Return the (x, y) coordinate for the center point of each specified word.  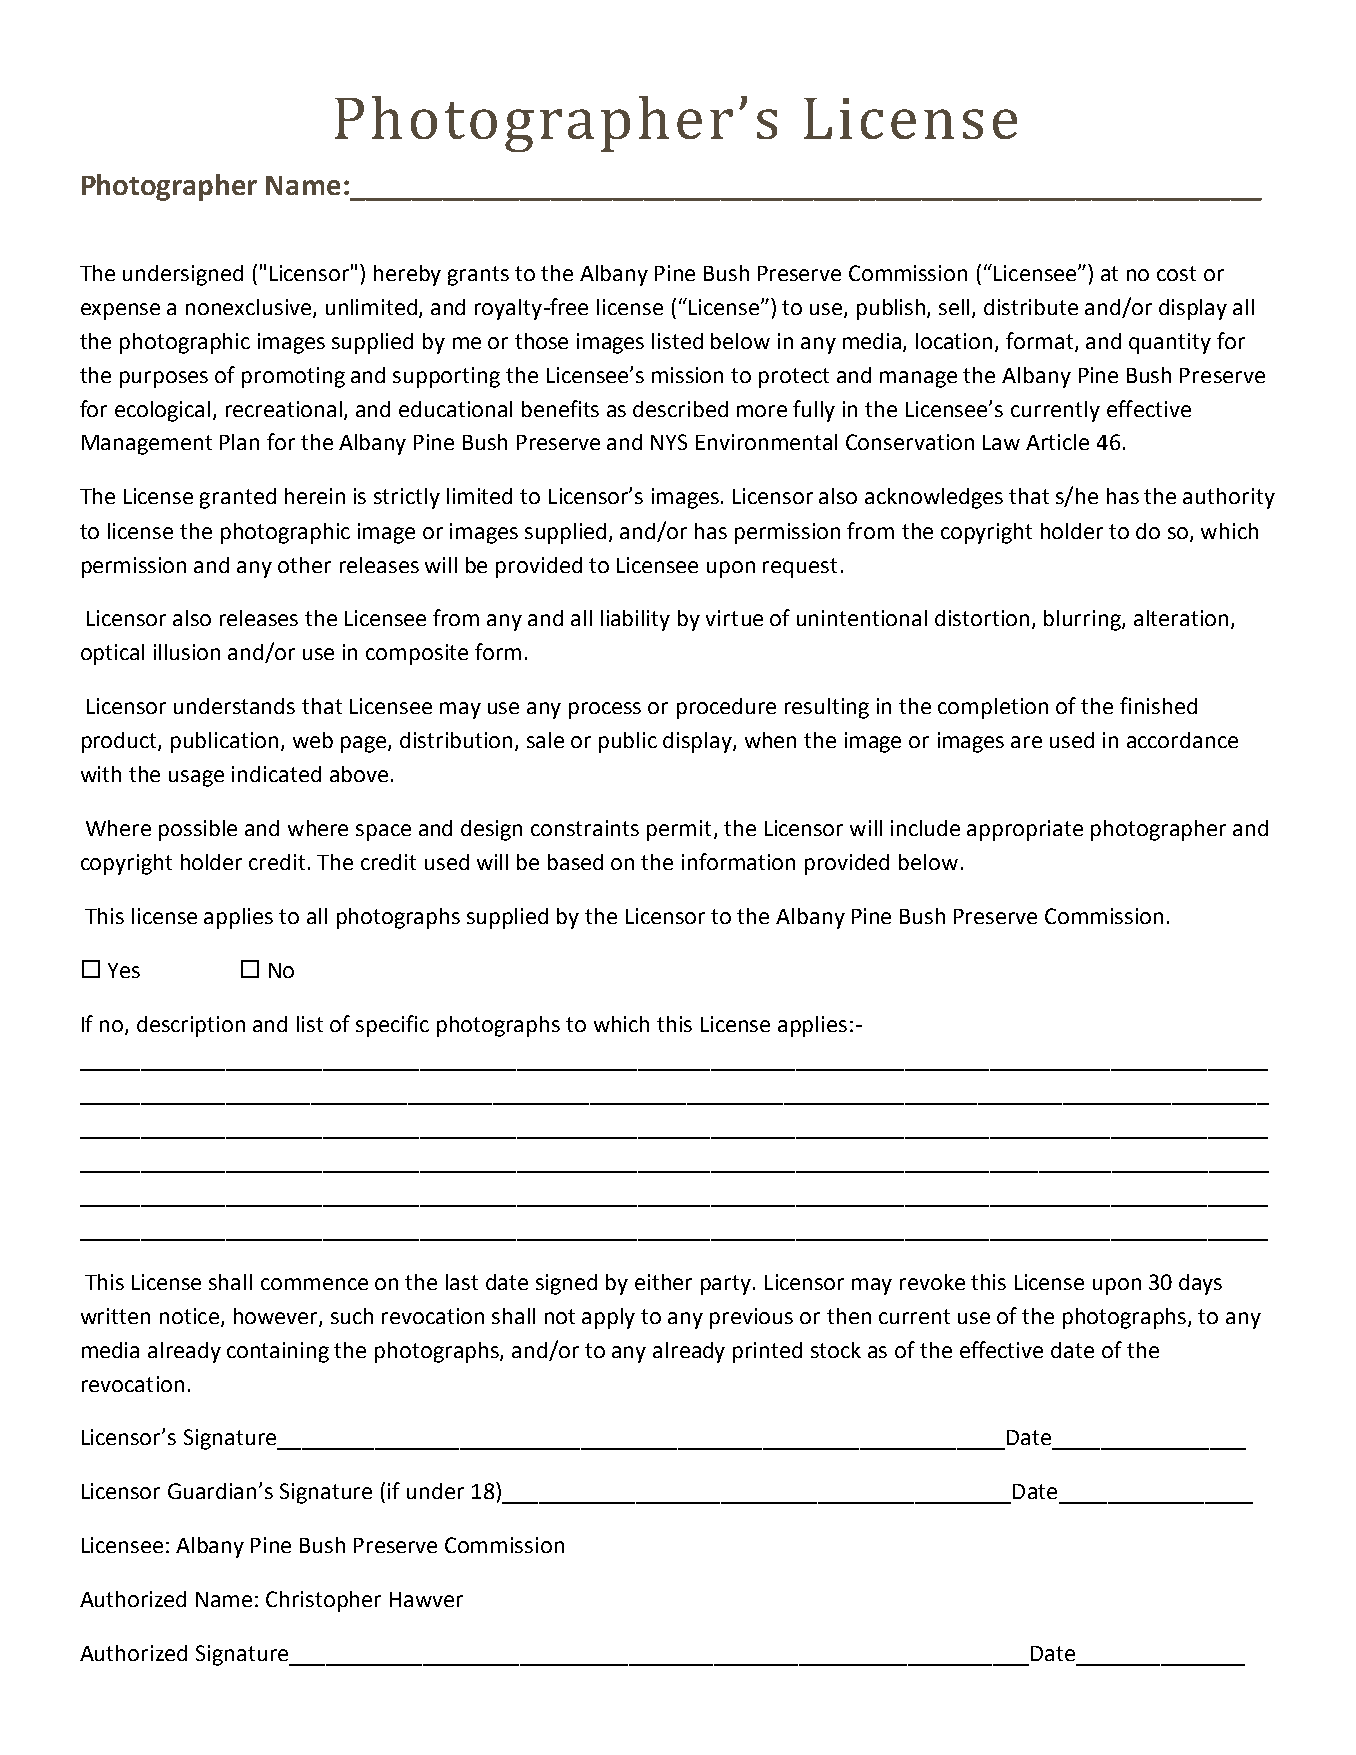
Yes (124, 970)
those (541, 341)
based (575, 862)
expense (120, 311)
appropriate (1025, 830)
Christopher (323, 1601)
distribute (1031, 307)
